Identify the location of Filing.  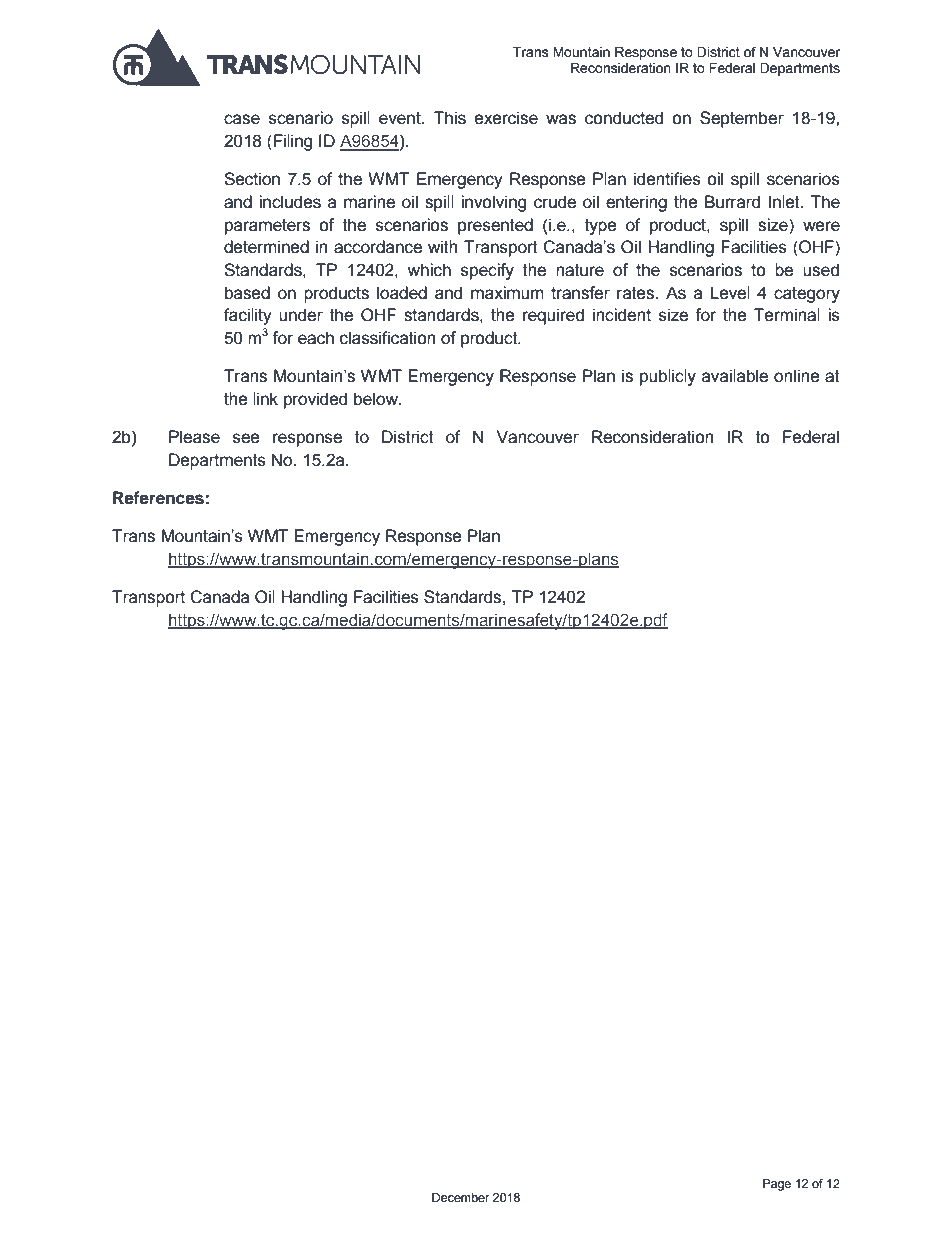
(293, 142).
